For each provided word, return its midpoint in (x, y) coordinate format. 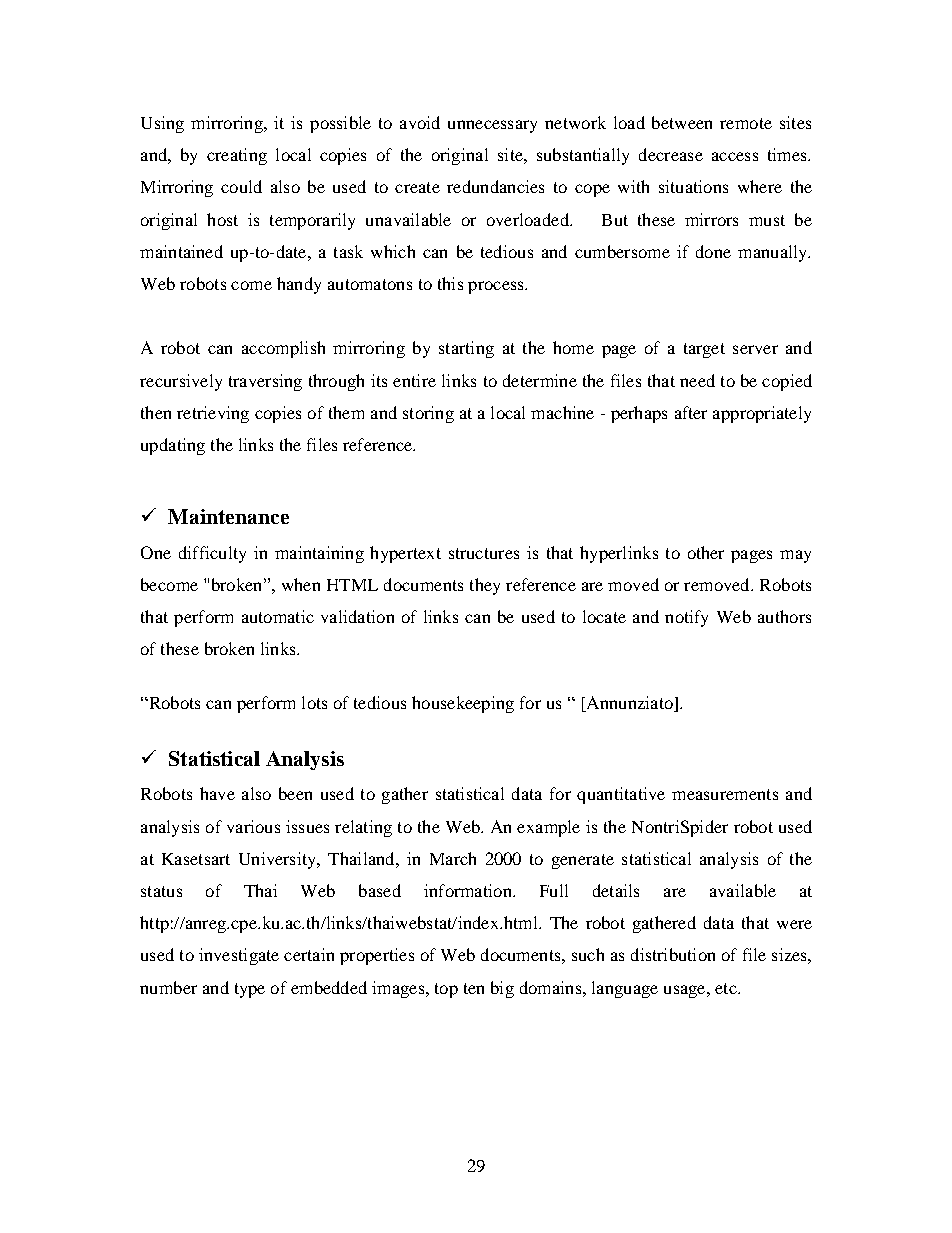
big (502, 989)
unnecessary (492, 126)
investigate (239, 956)
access (735, 156)
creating (237, 156)
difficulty (212, 554)
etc (727, 988)
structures (484, 553)
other (706, 552)
